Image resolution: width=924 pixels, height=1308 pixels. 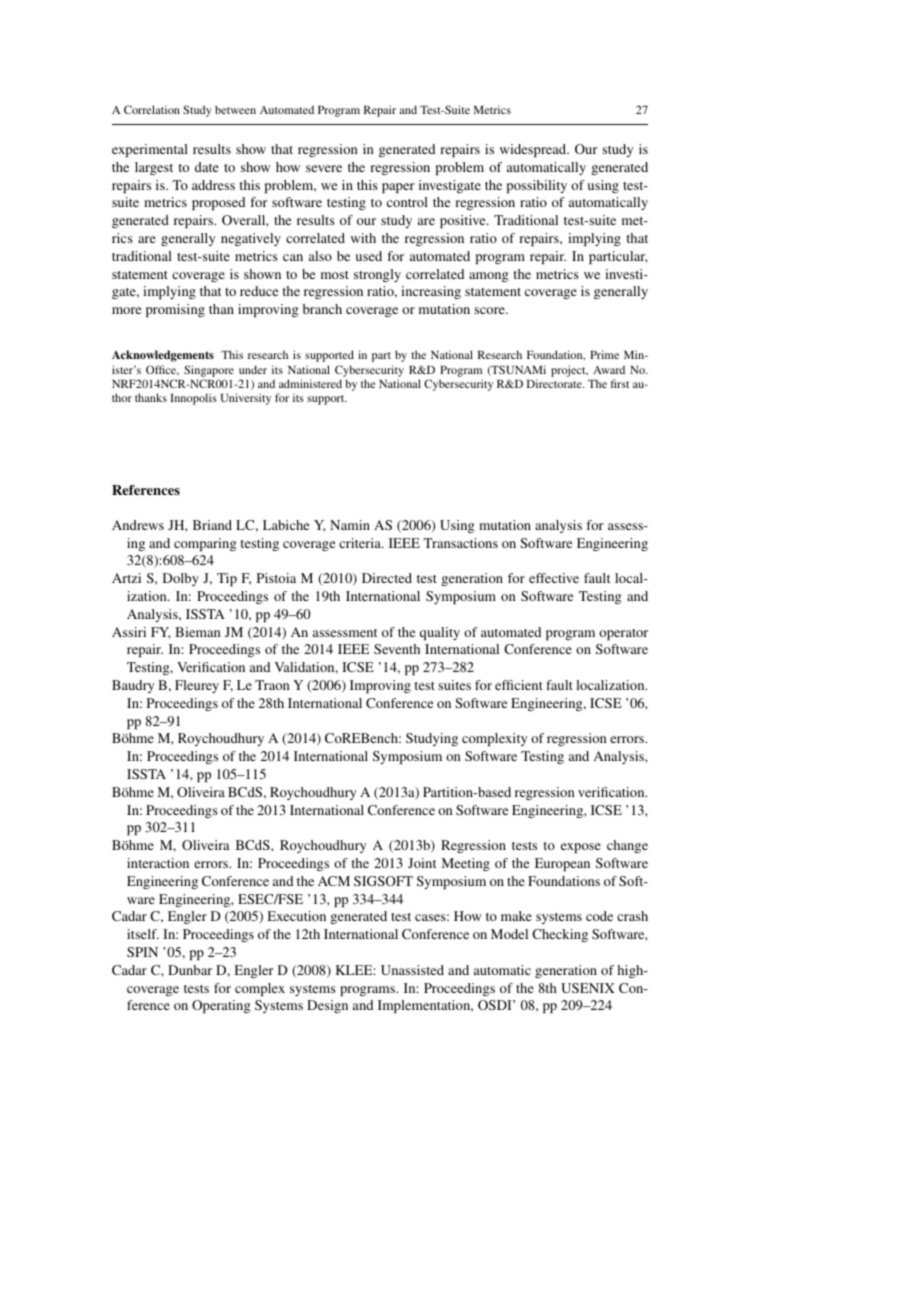 What do you see at coordinates (588, 988) in the screenshot?
I see `USENIX` at bounding box center [588, 988].
